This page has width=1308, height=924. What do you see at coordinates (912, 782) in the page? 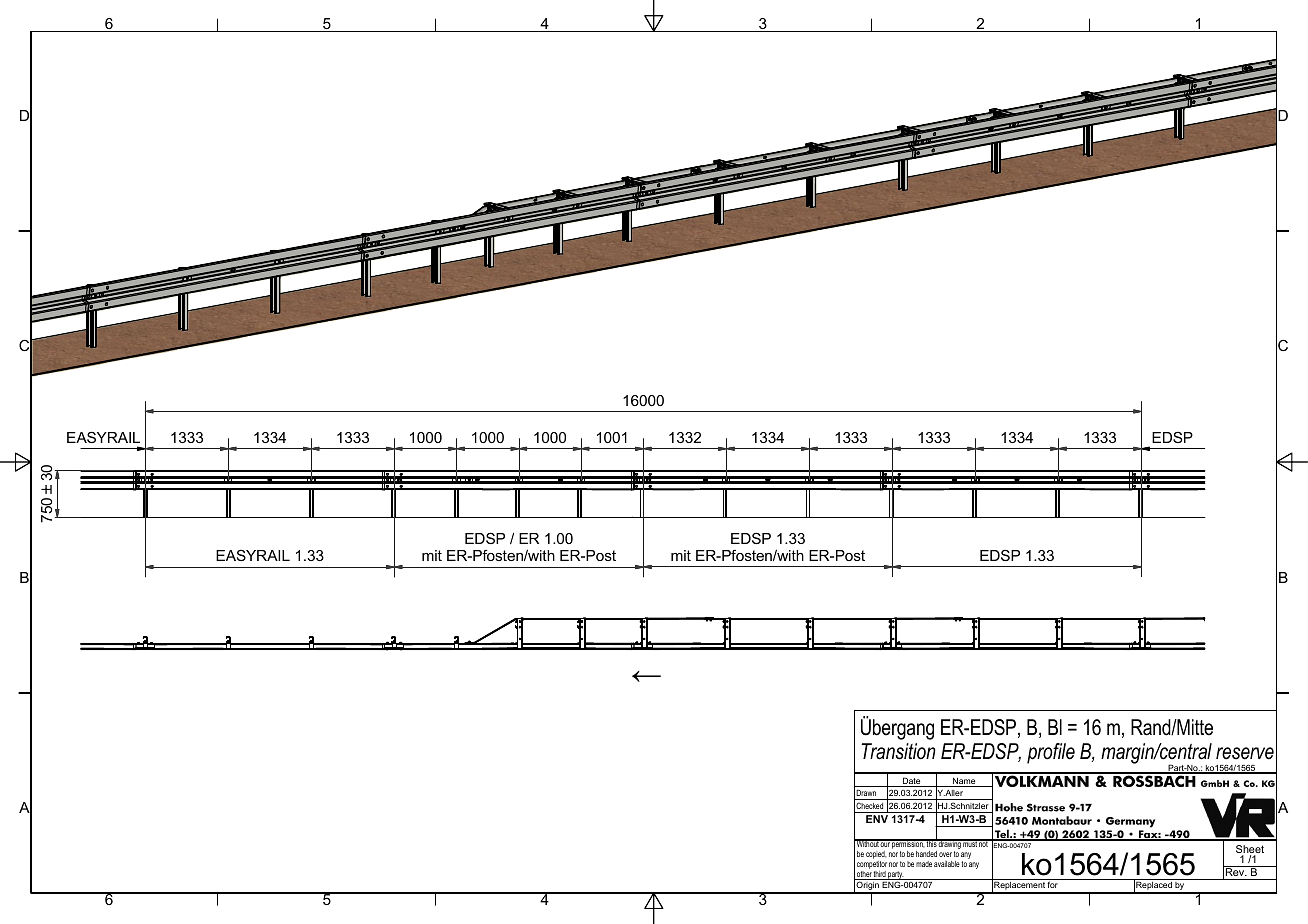
I see `Date` at bounding box center [912, 782].
